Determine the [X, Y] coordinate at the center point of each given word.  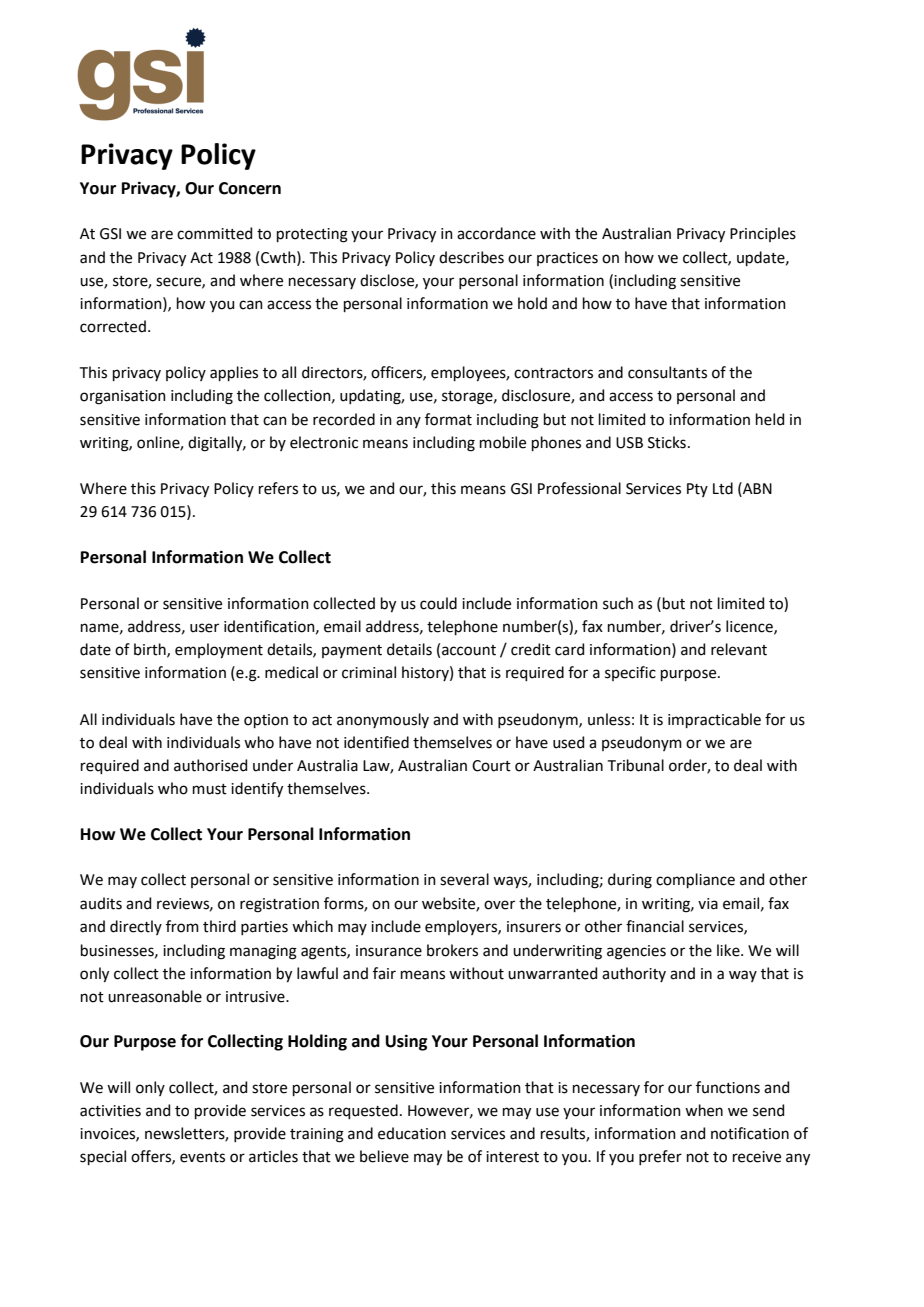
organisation [123, 397]
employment [219, 651]
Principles [763, 234]
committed [214, 233]
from [182, 926]
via [708, 904]
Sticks [667, 442]
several [464, 879]
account [469, 650]
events [202, 1157]
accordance [496, 233]
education [412, 1133]
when [704, 1110]
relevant [739, 649]
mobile [503, 442]
